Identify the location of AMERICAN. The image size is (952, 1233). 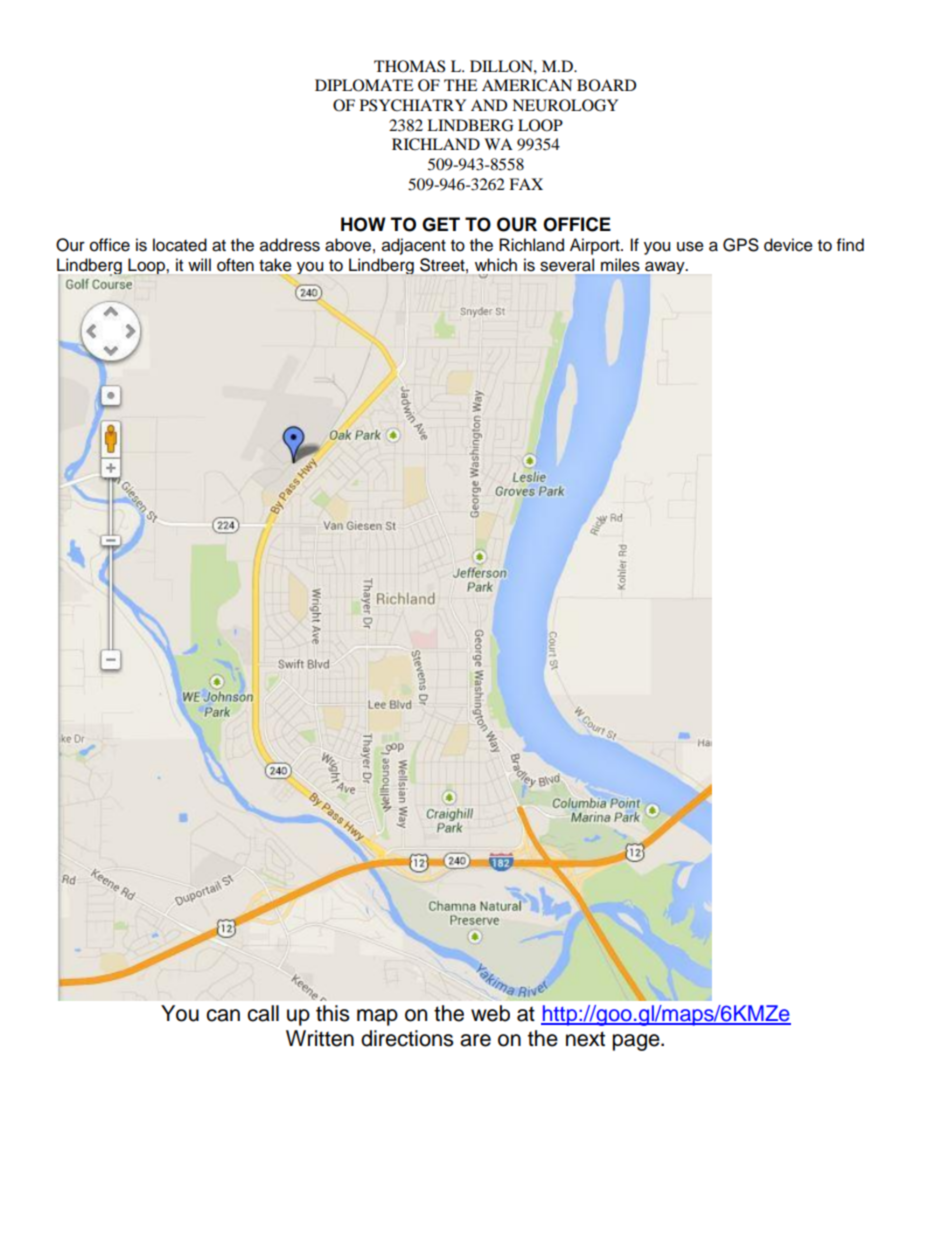
(527, 85).
